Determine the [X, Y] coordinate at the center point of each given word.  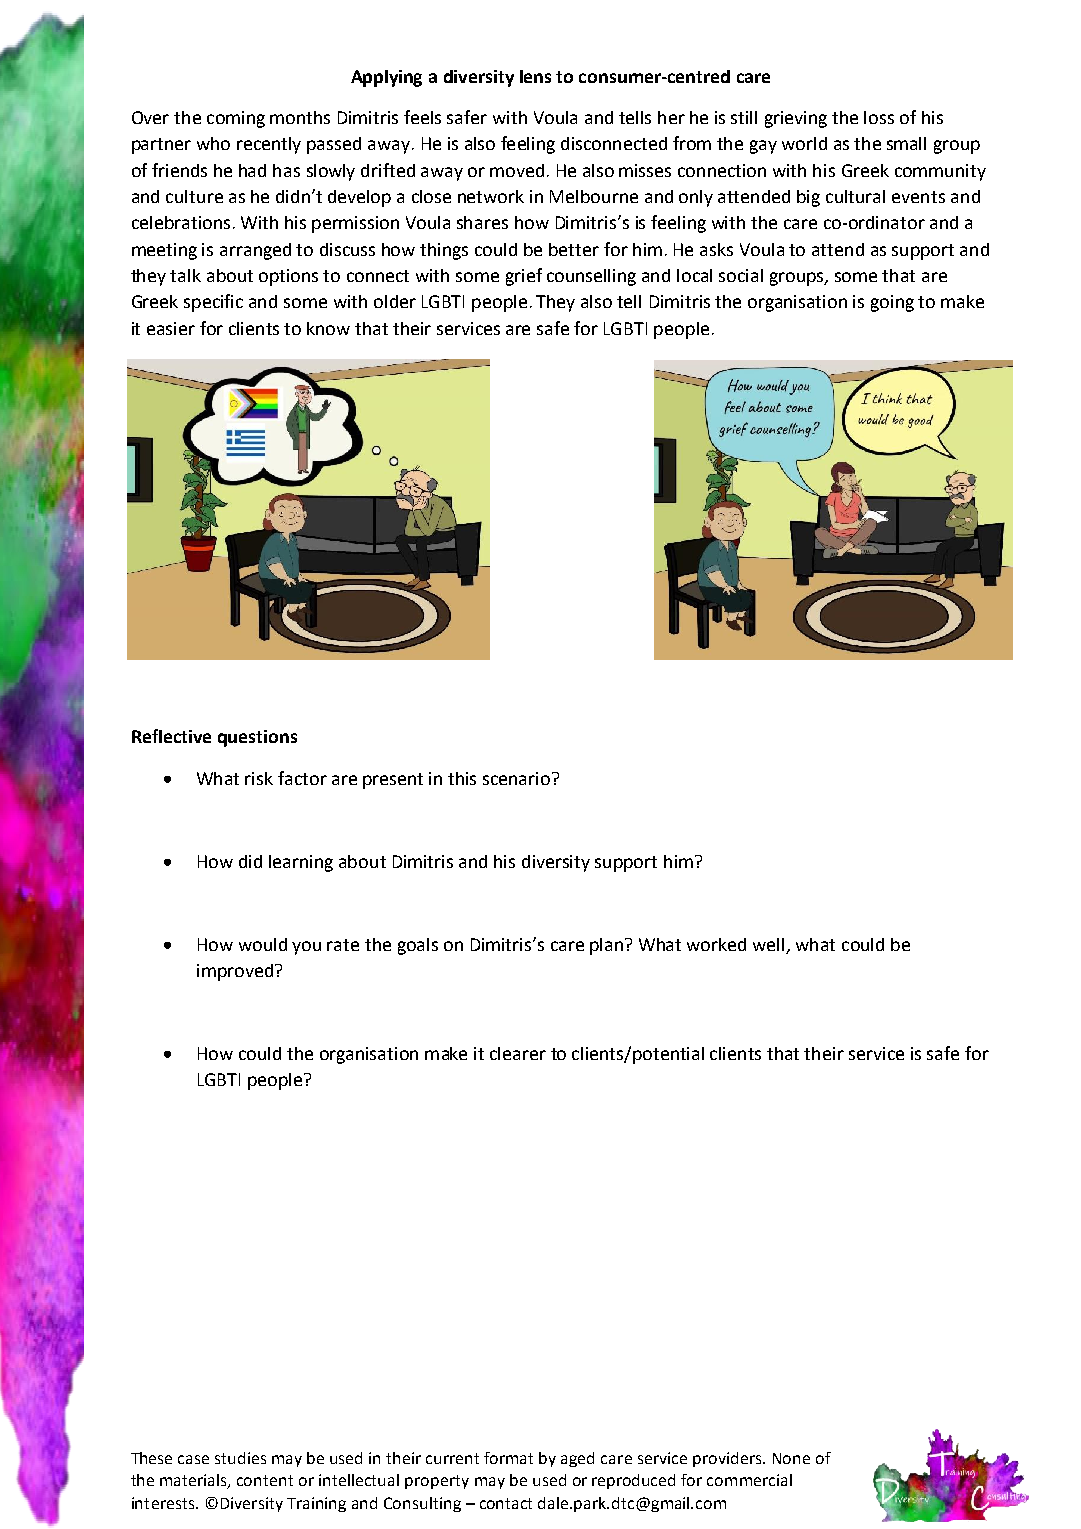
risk [259, 778]
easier [171, 328]
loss [879, 117]
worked [716, 944]
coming [236, 119]
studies [240, 1458]
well [768, 944]
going [892, 303]
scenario [518, 778]
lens [535, 76]
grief [524, 277]
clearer [518, 1053]
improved [235, 972]
